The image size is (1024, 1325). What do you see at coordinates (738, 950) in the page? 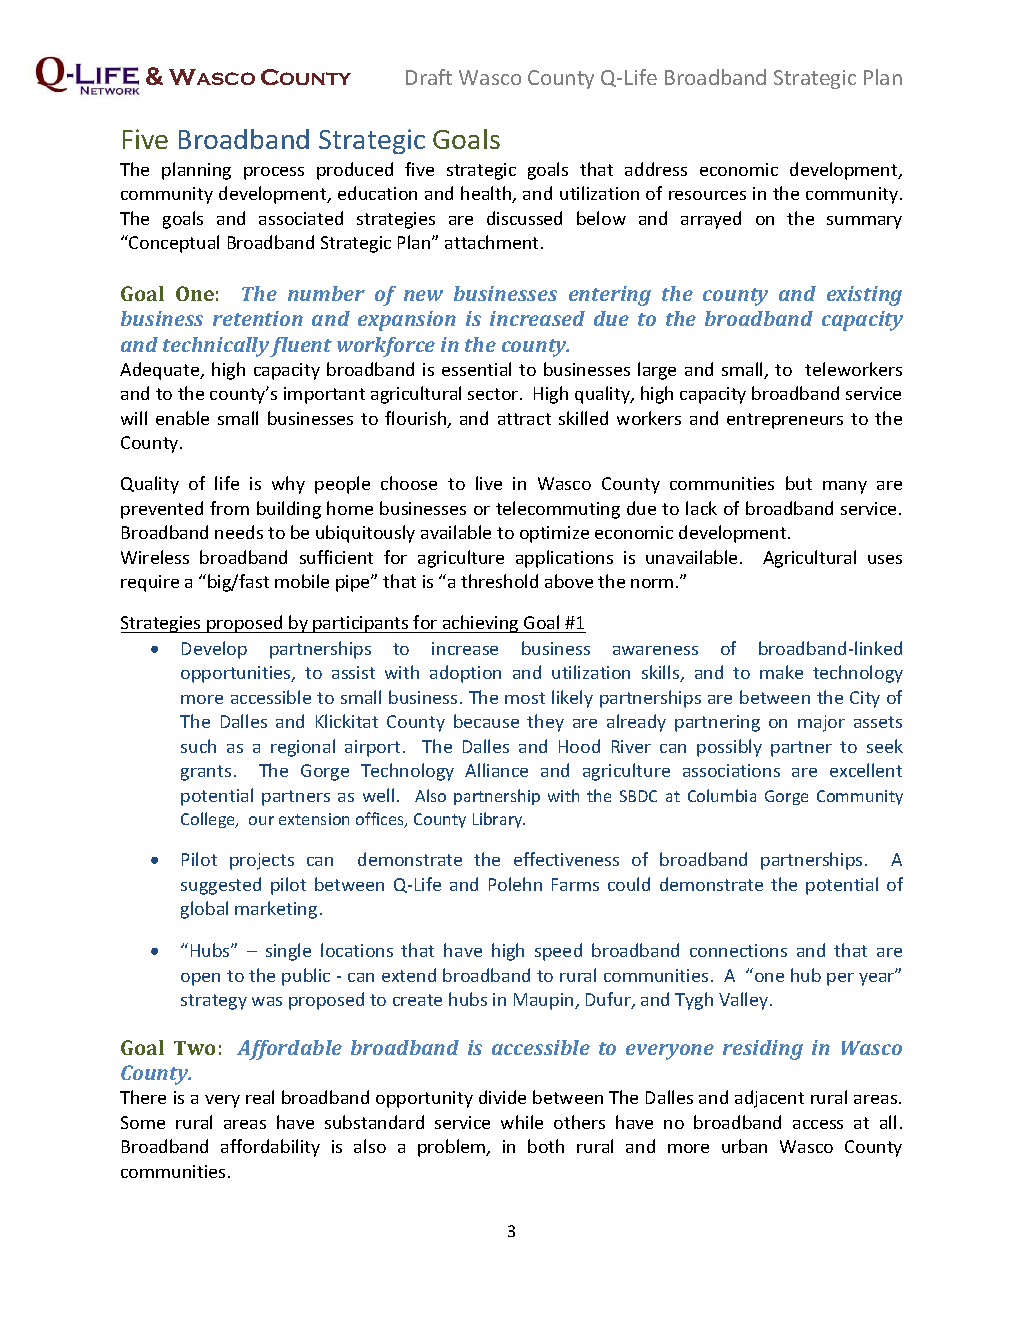
I see `connections` at bounding box center [738, 950].
